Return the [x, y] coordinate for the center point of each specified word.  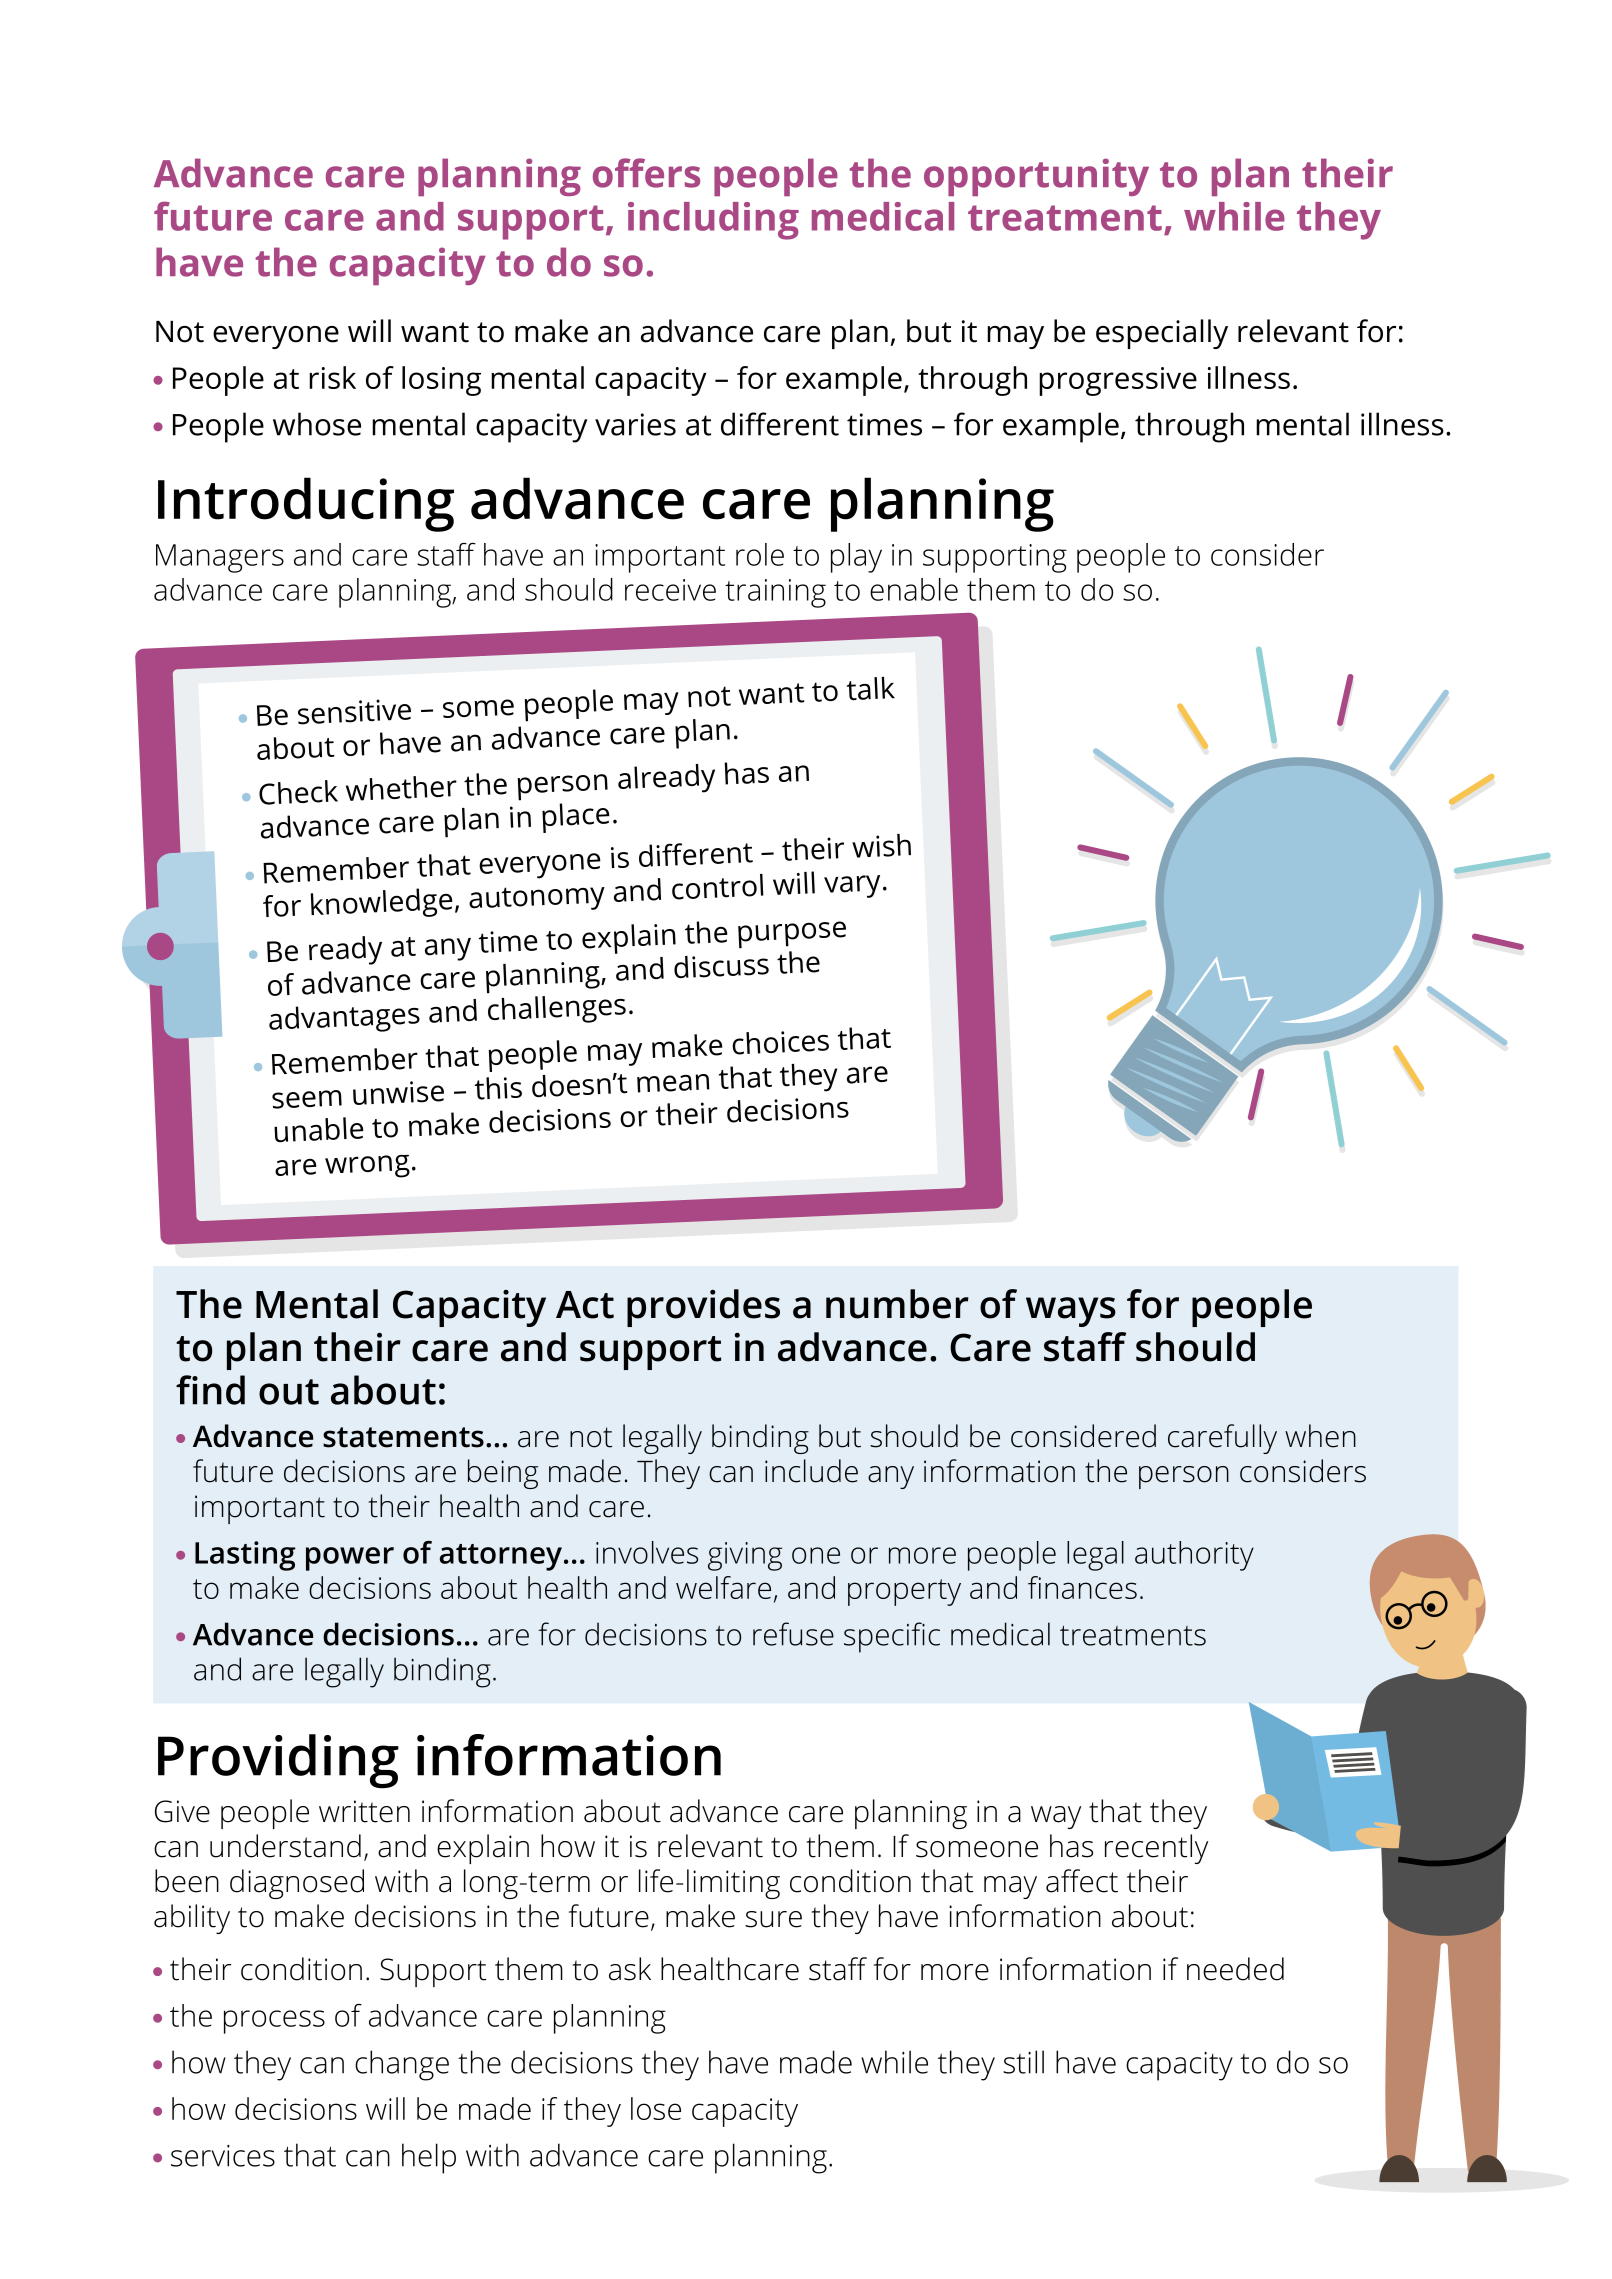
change [402, 2065]
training [775, 593]
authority [1194, 1556]
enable [914, 589]
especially [1162, 334]
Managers [220, 558]
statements [403, 1437]
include [811, 1471]
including [713, 221]
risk [332, 377]
